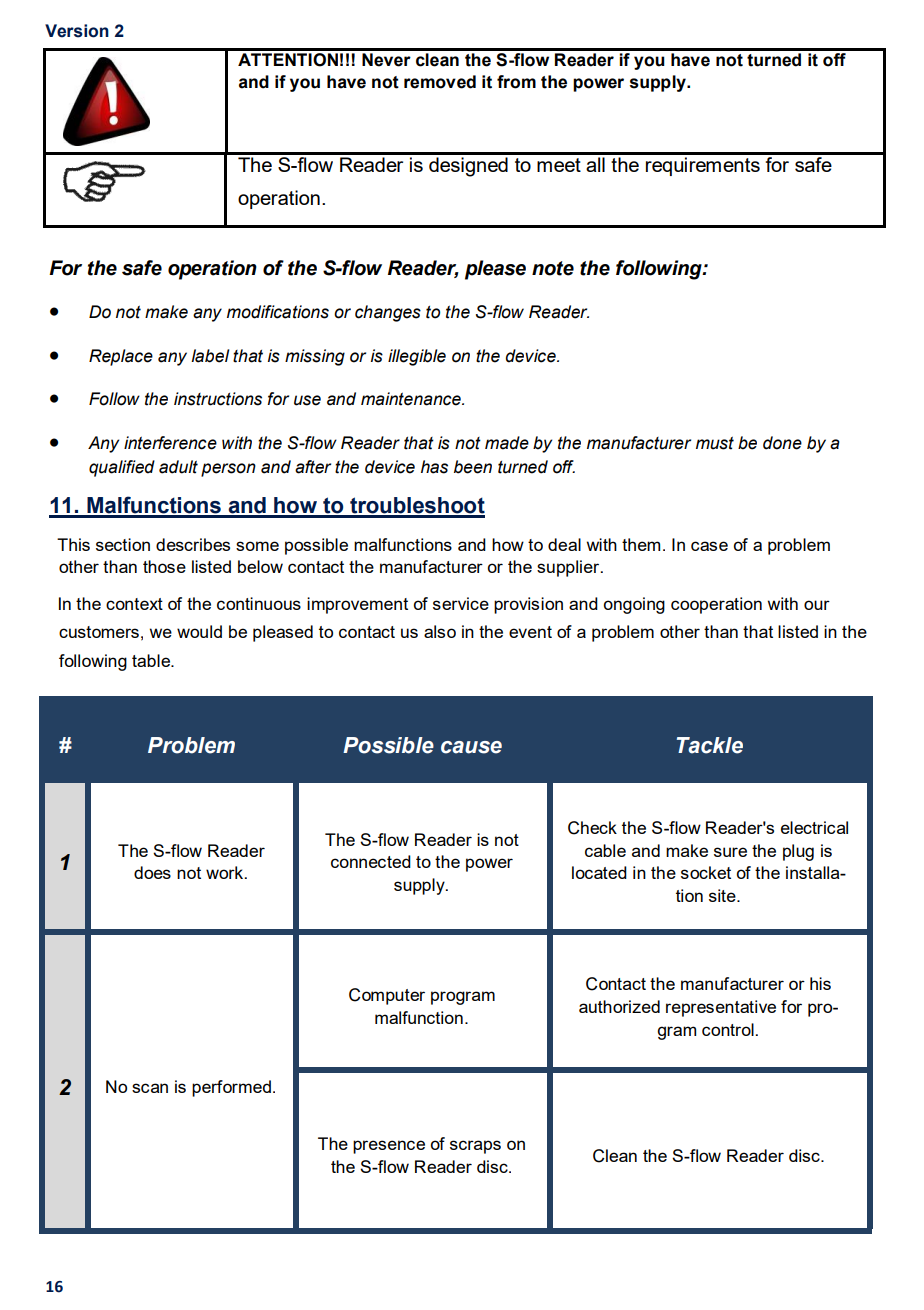  I want to click on case, so click(709, 546).
